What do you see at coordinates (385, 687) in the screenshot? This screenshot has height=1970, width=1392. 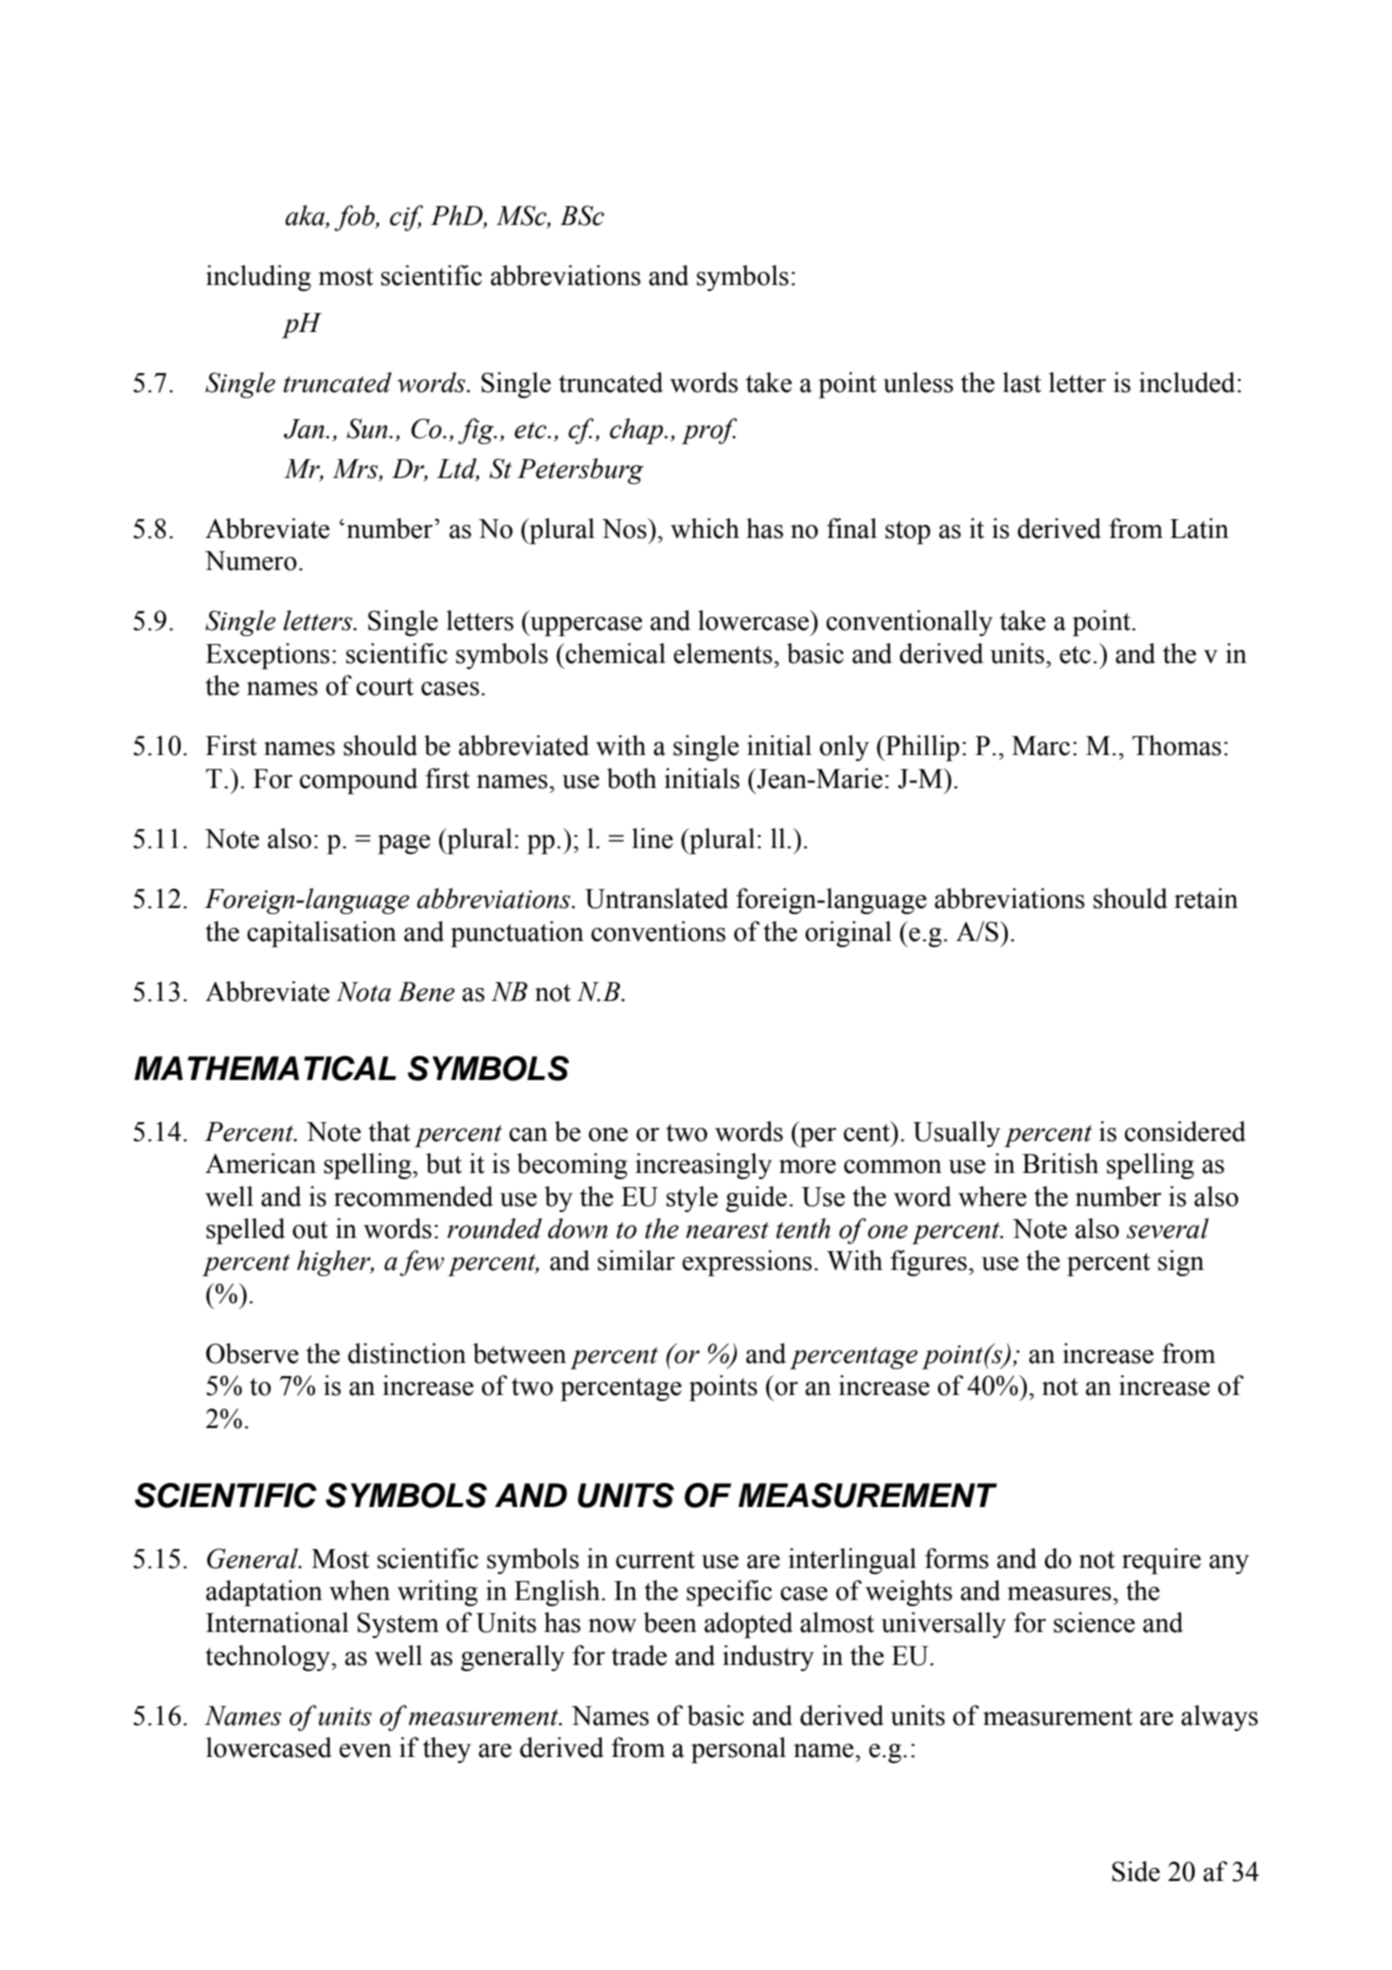 I see `court` at bounding box center [385, 687].
